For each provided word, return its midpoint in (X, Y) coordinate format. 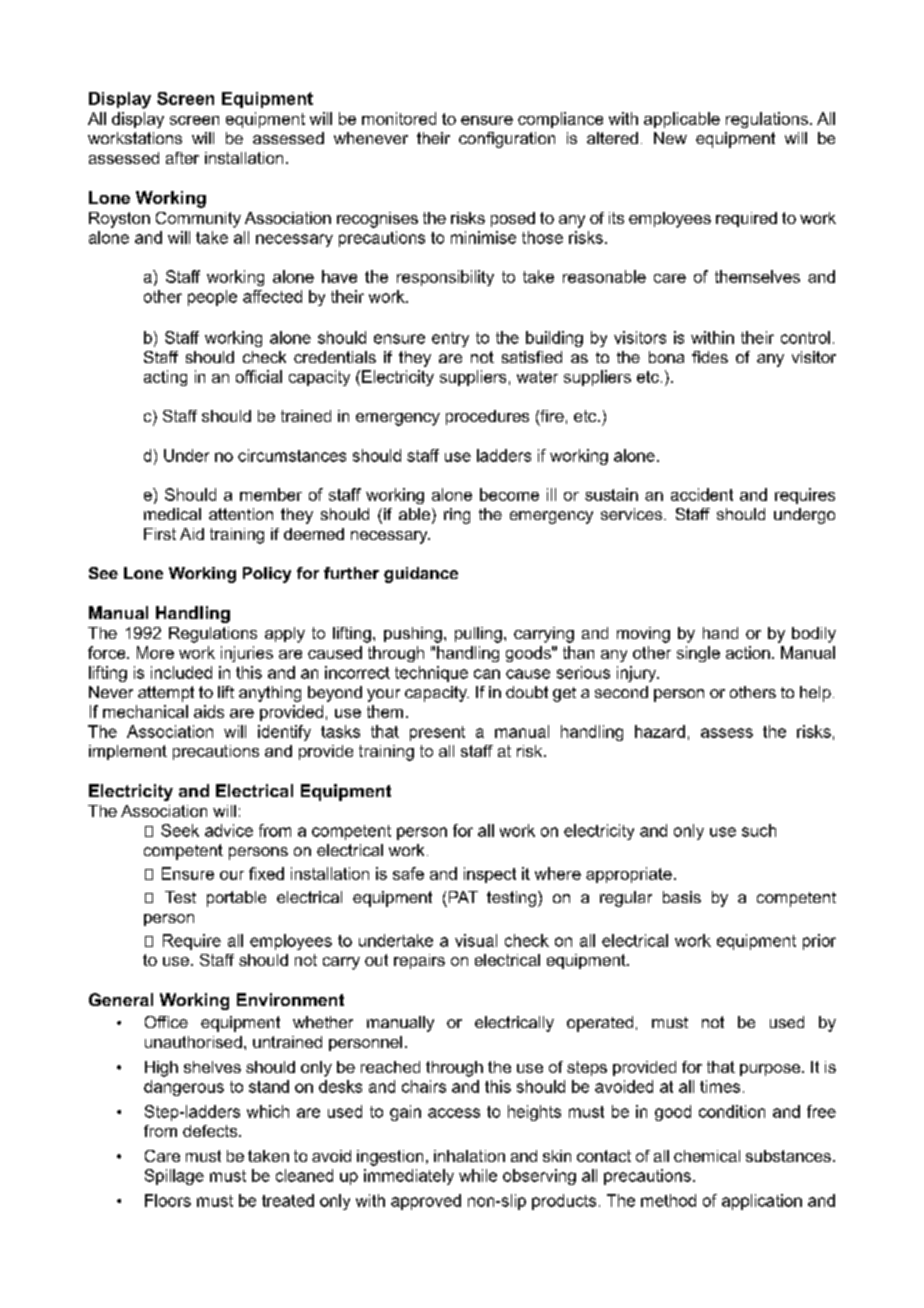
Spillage (174, 1177)
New (670, 138)
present (437, 733)
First (160, 534)
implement (128, 752)
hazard (660, 731)
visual (476, 940)
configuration (507, 140)
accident (702, 494)
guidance (421, 575)
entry (450, 339)
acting (165, 378)
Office (166, 1022)
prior (819, 942)
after (182, 158)
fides (710, 357)
